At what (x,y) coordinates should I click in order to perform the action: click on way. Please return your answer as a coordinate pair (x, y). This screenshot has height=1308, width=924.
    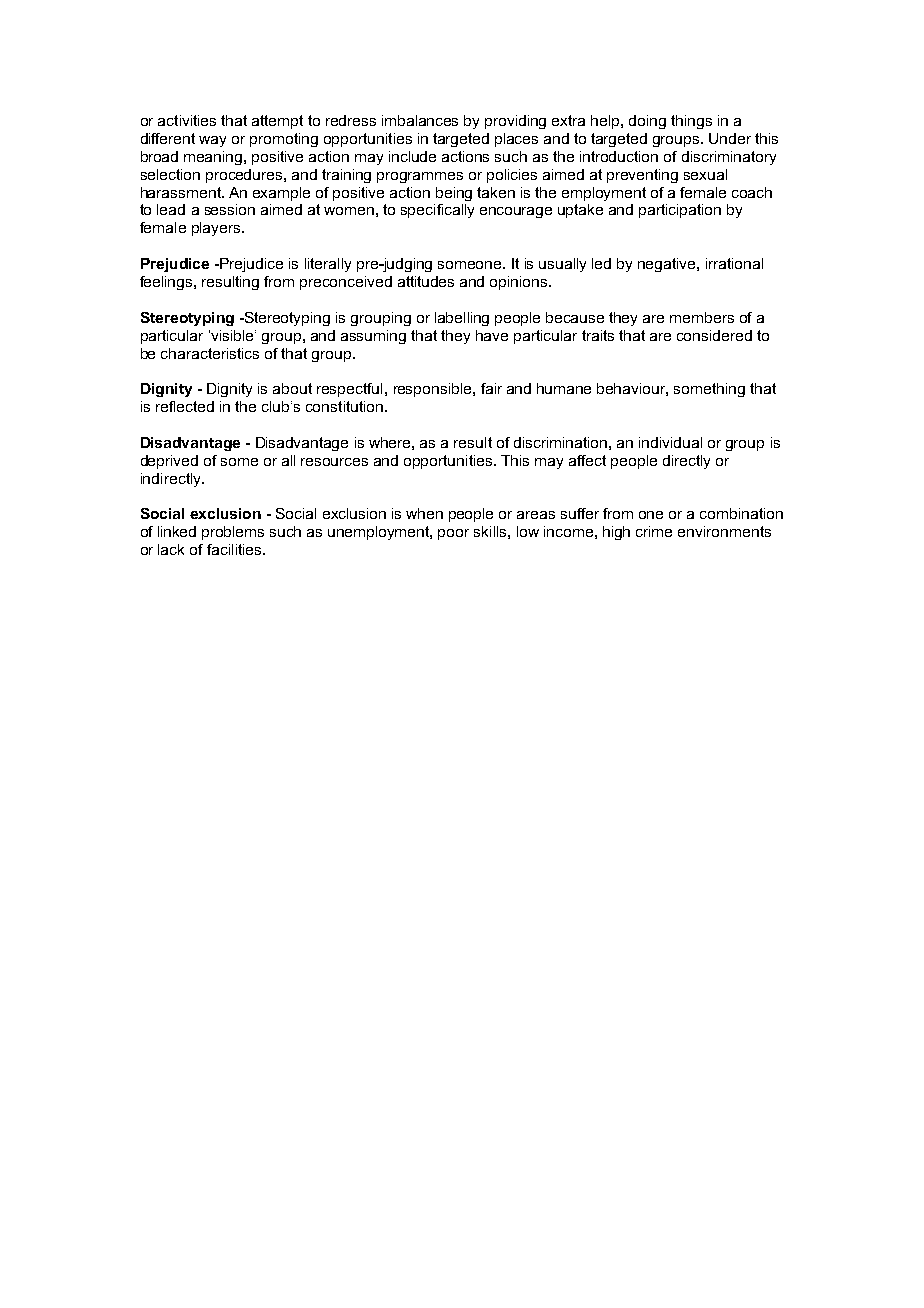
    Looking at the image, I should click on (212, 141).
